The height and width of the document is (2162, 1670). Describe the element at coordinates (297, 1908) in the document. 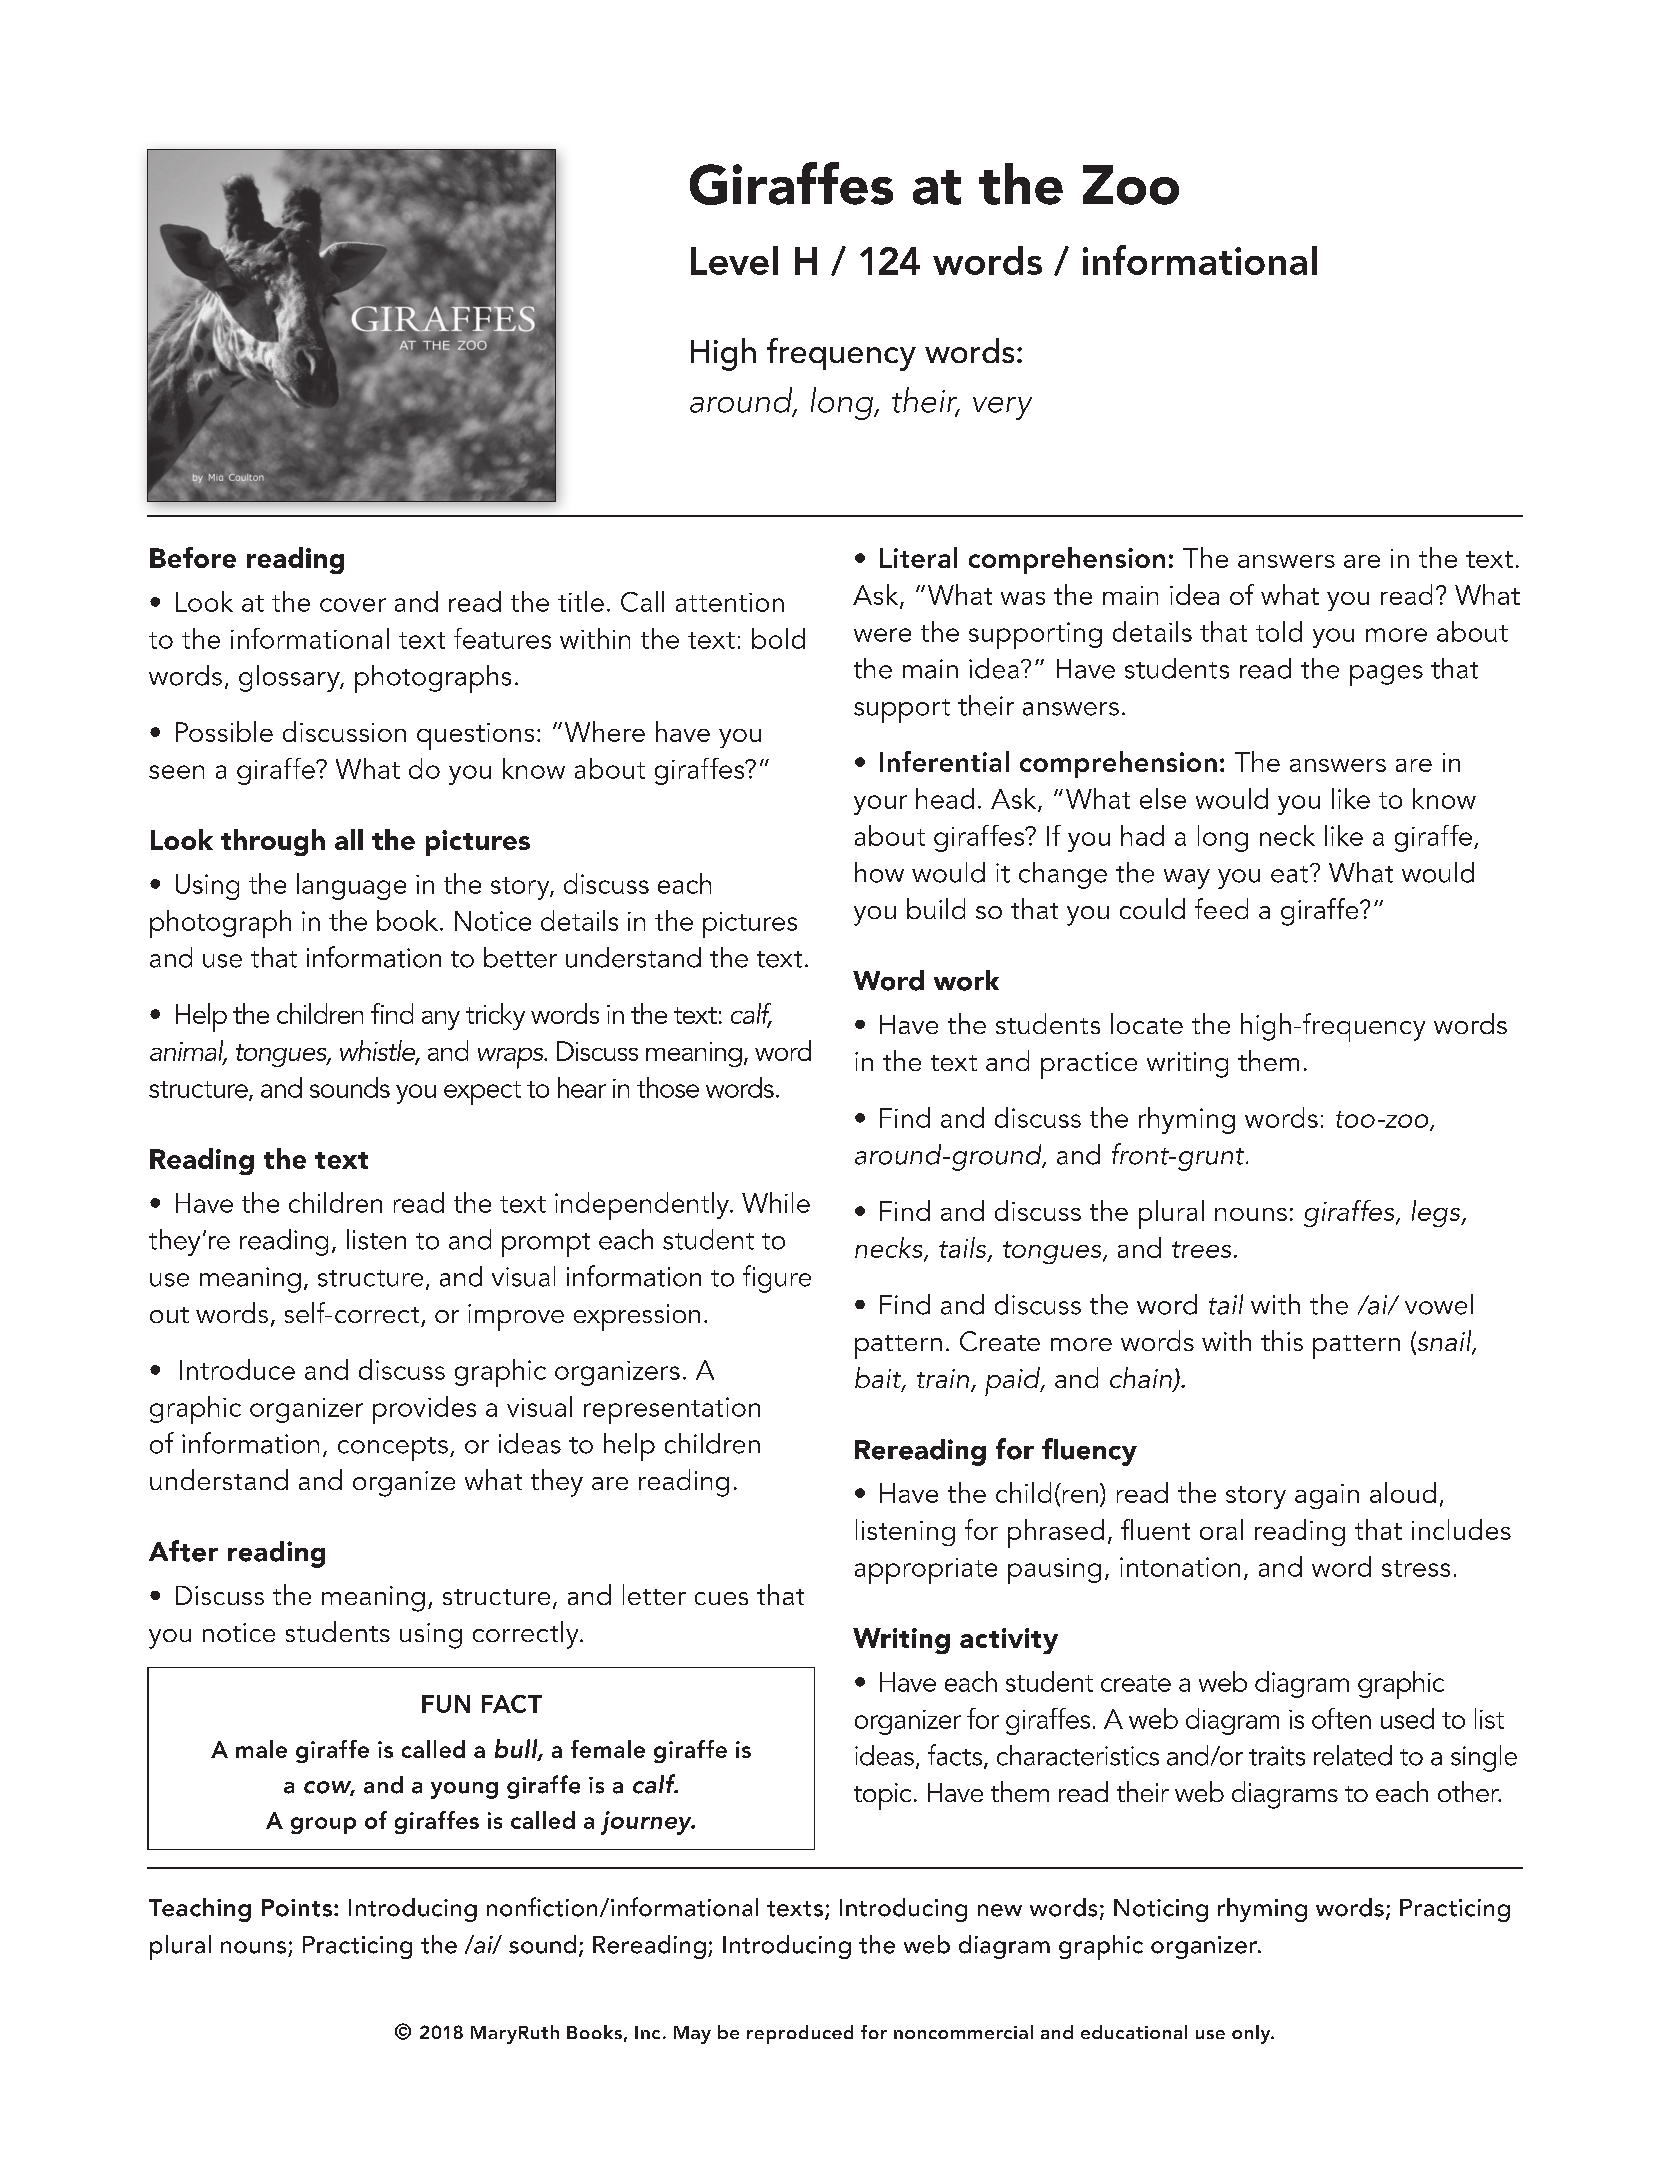

I see `Points` at that location.
